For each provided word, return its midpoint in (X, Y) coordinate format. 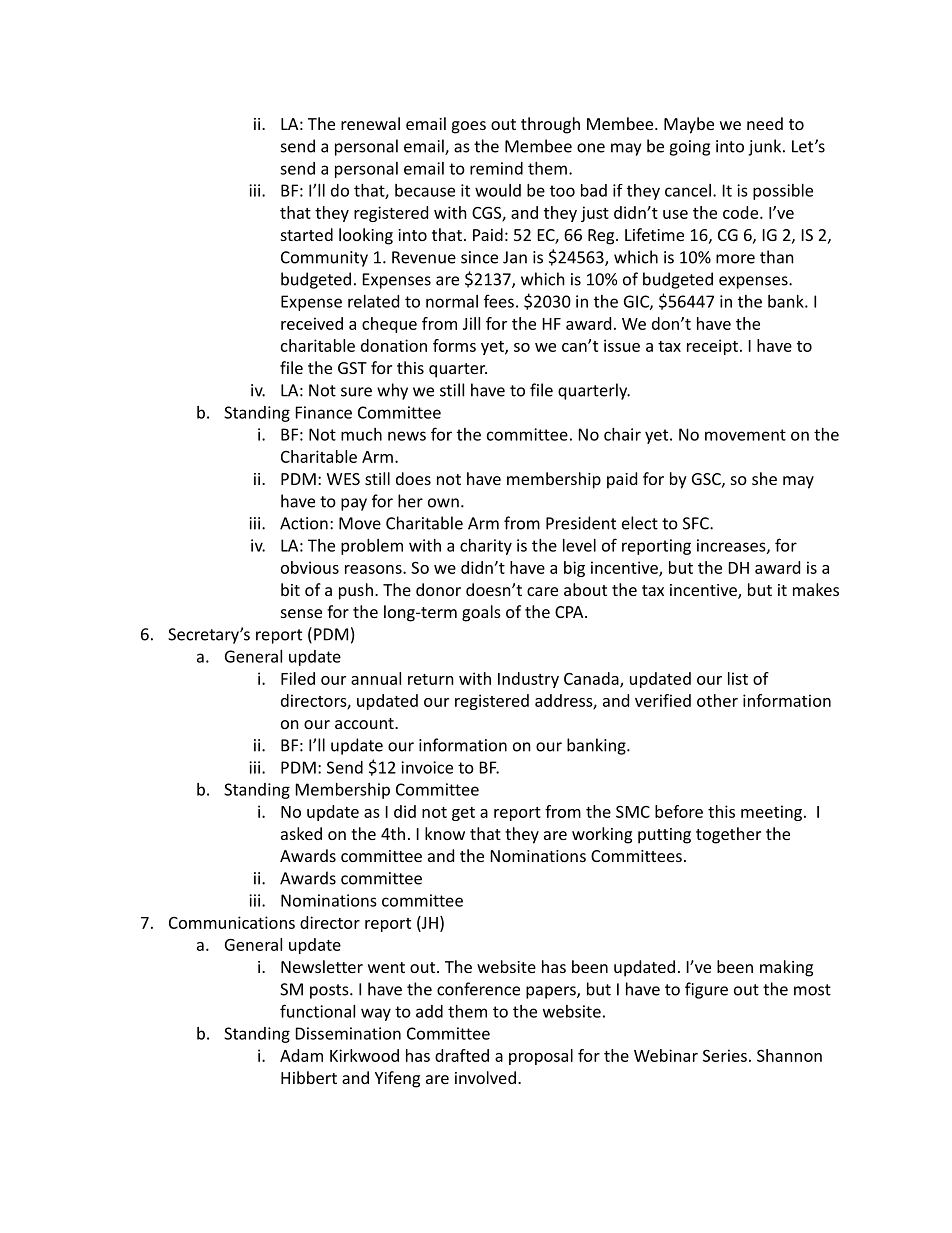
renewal (370, 123)
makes (816, 589)
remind (496, 168)
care (542, 591)
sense (301, 613)
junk (766, 147)
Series (725, 1055)
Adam (301, 1055)
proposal (541, 1057)
